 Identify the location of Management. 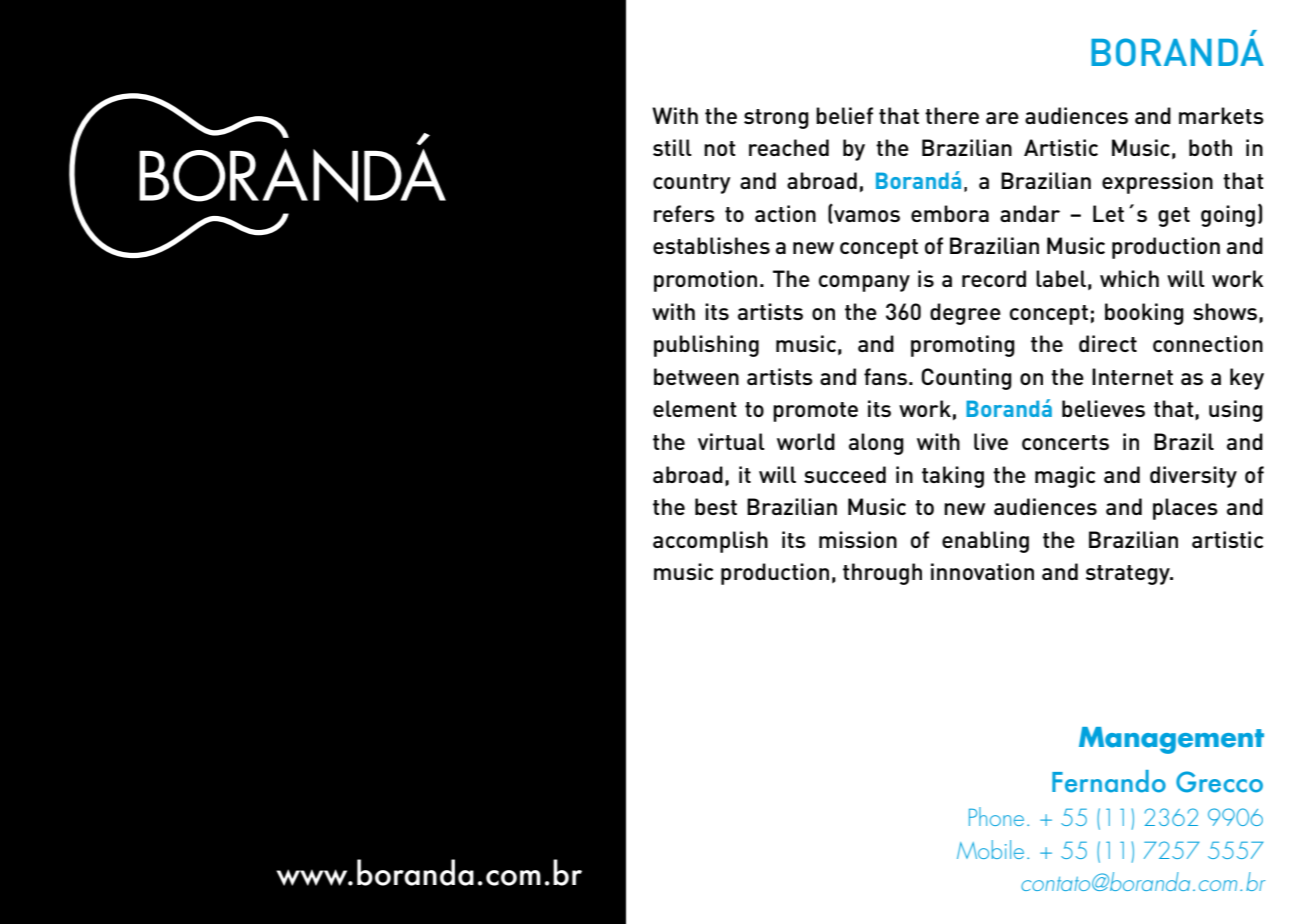
(1171, 740).
